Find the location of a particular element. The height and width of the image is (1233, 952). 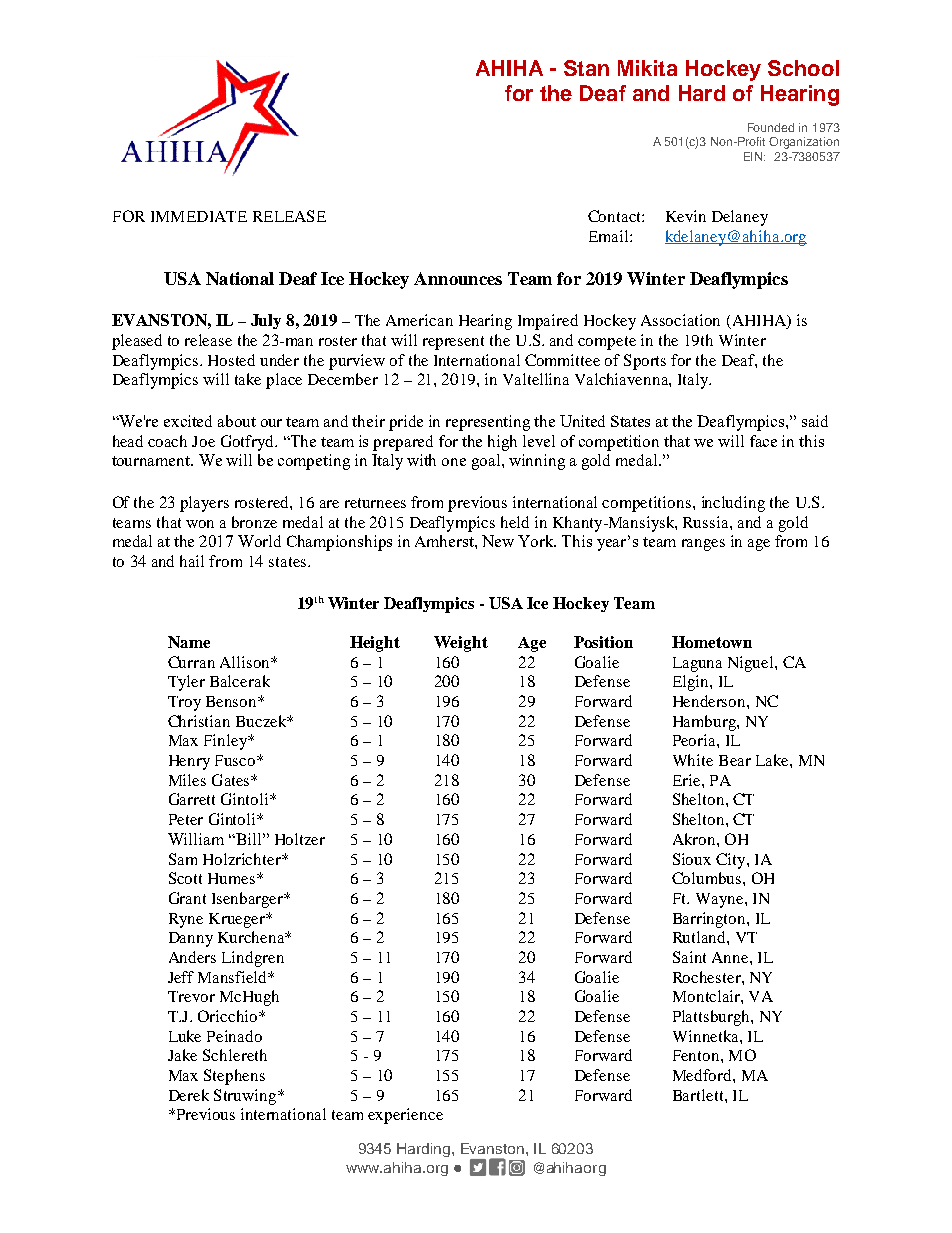

Stan is located at coordinates (586, 68).
